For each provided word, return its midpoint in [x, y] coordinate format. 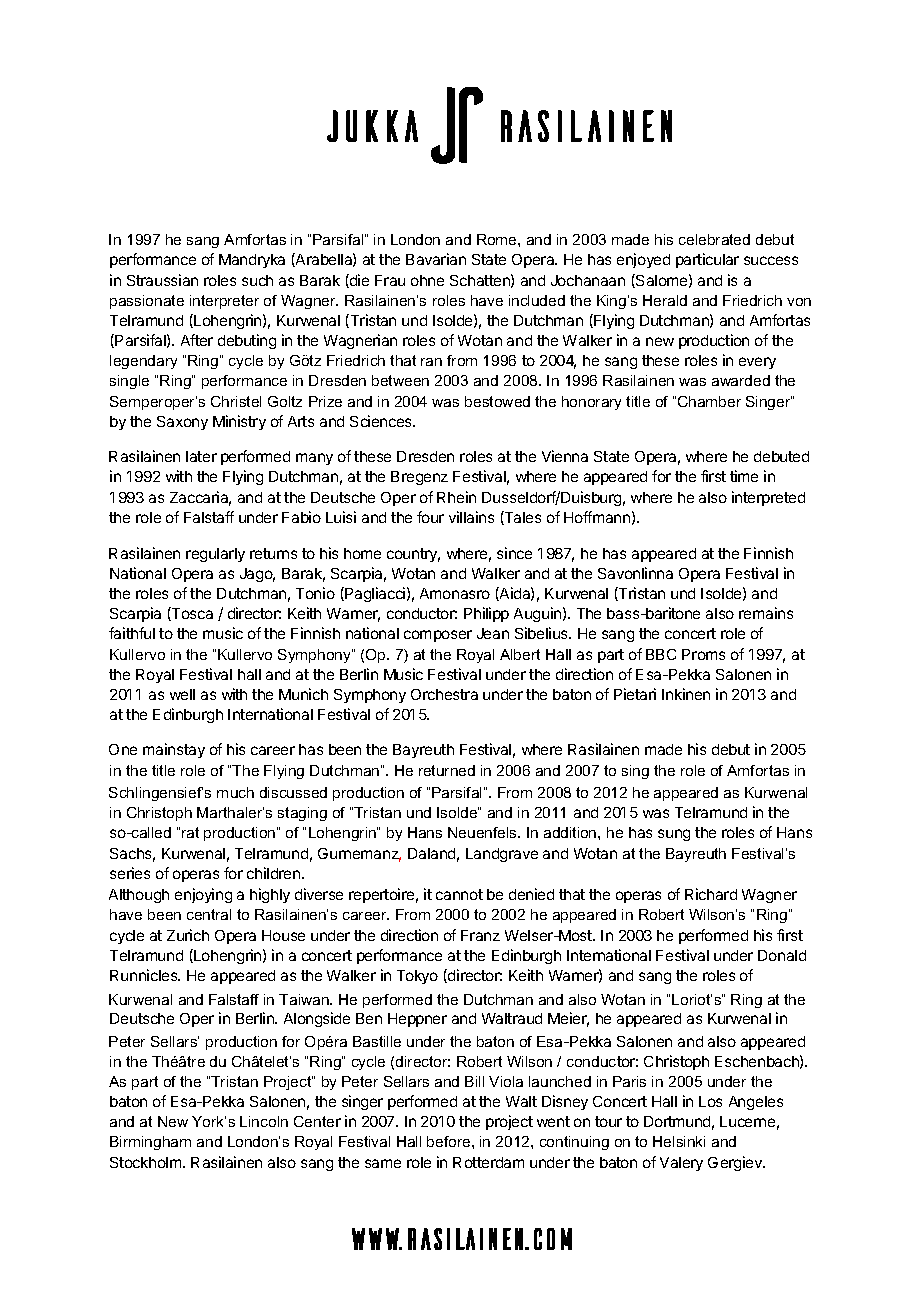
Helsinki [679, 1141]
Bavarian [436, 259]
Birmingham [150, 1143]
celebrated [714, 239]
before [450, 1141]
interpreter [224, 302]
